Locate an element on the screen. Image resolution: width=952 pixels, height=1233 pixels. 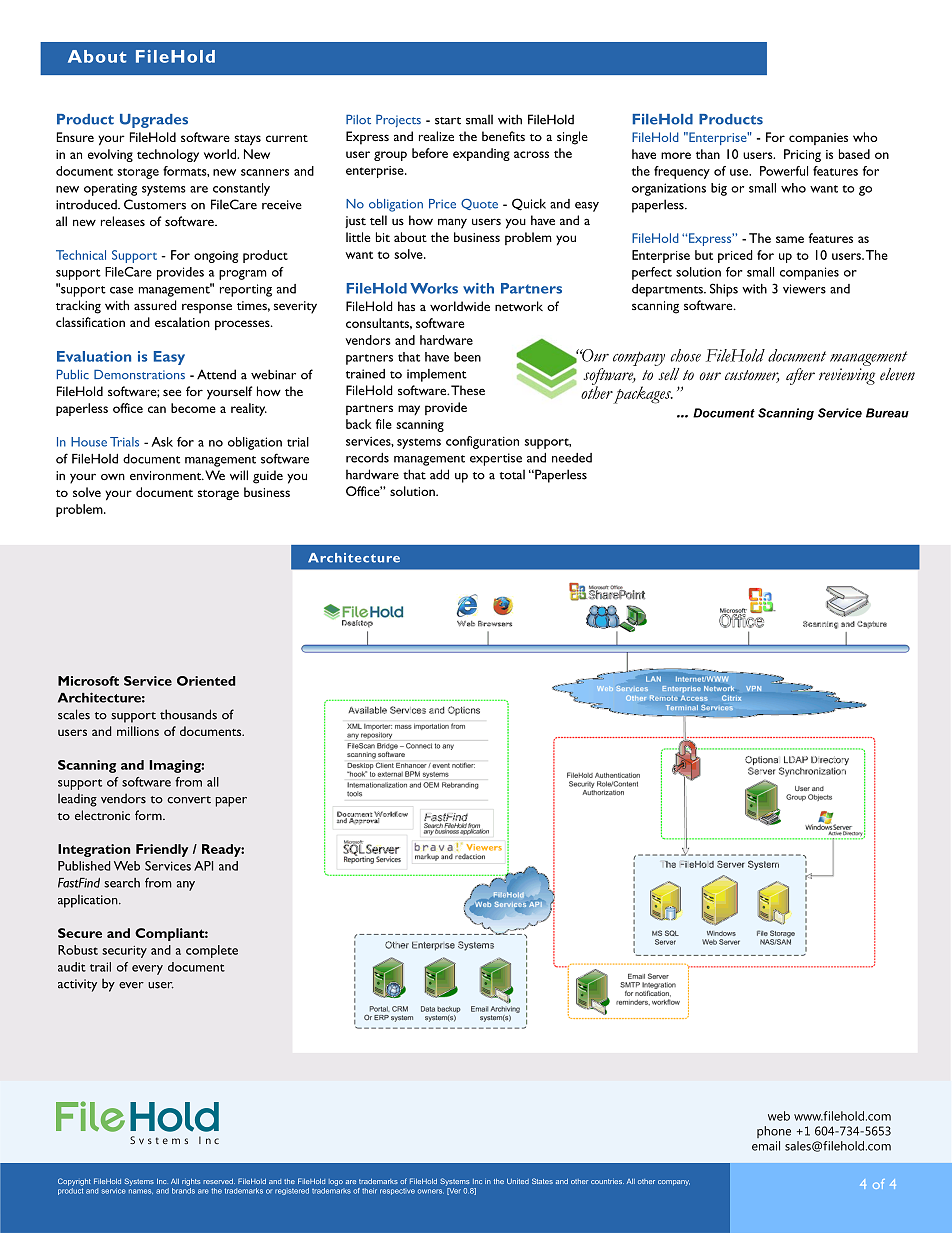
phone is located at coordinates (774, 1132).
